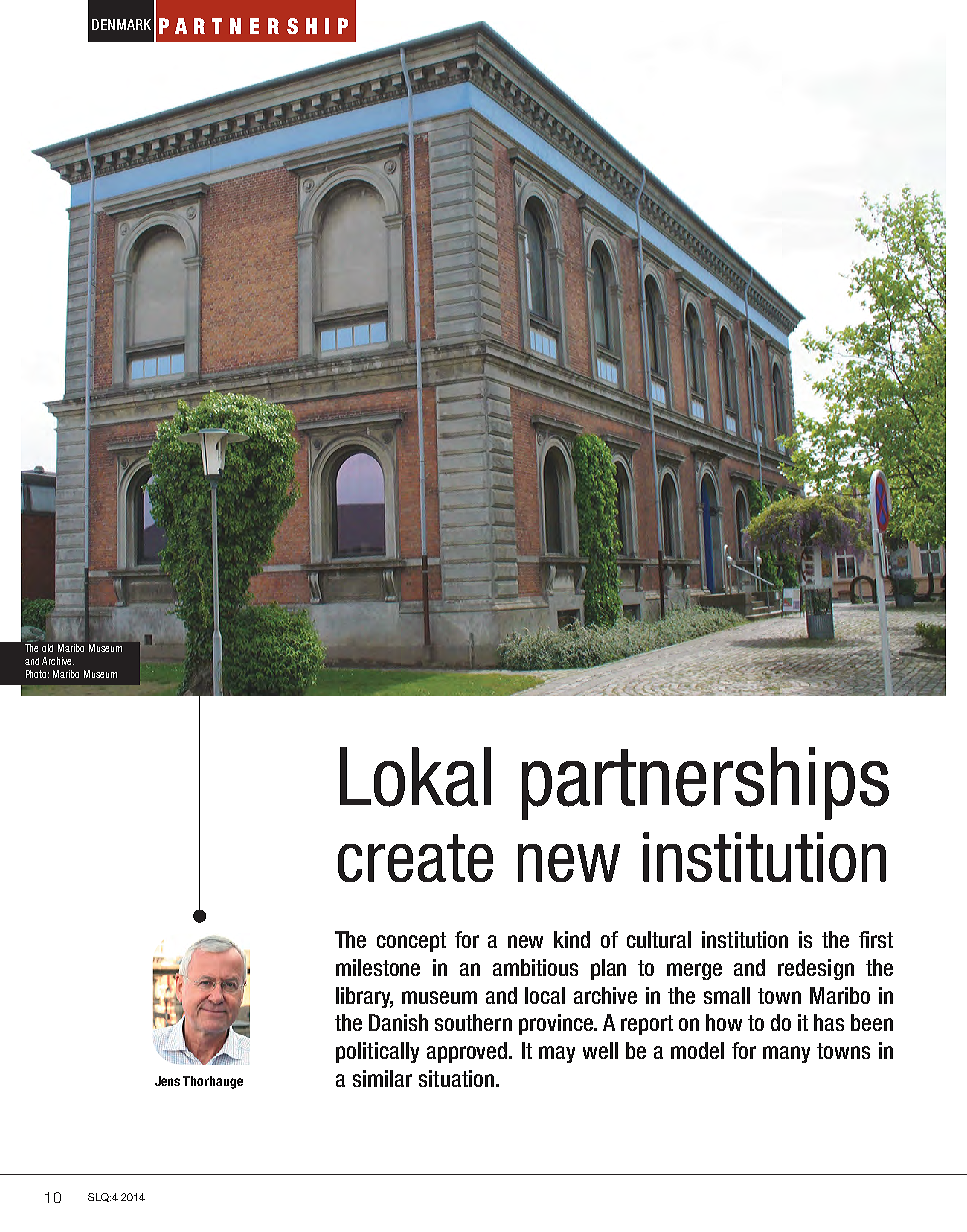 This screenshot has width=967, height=1232. Describe the element at coordinates (47, 648) in the screenshot. I see `old` at that location.
